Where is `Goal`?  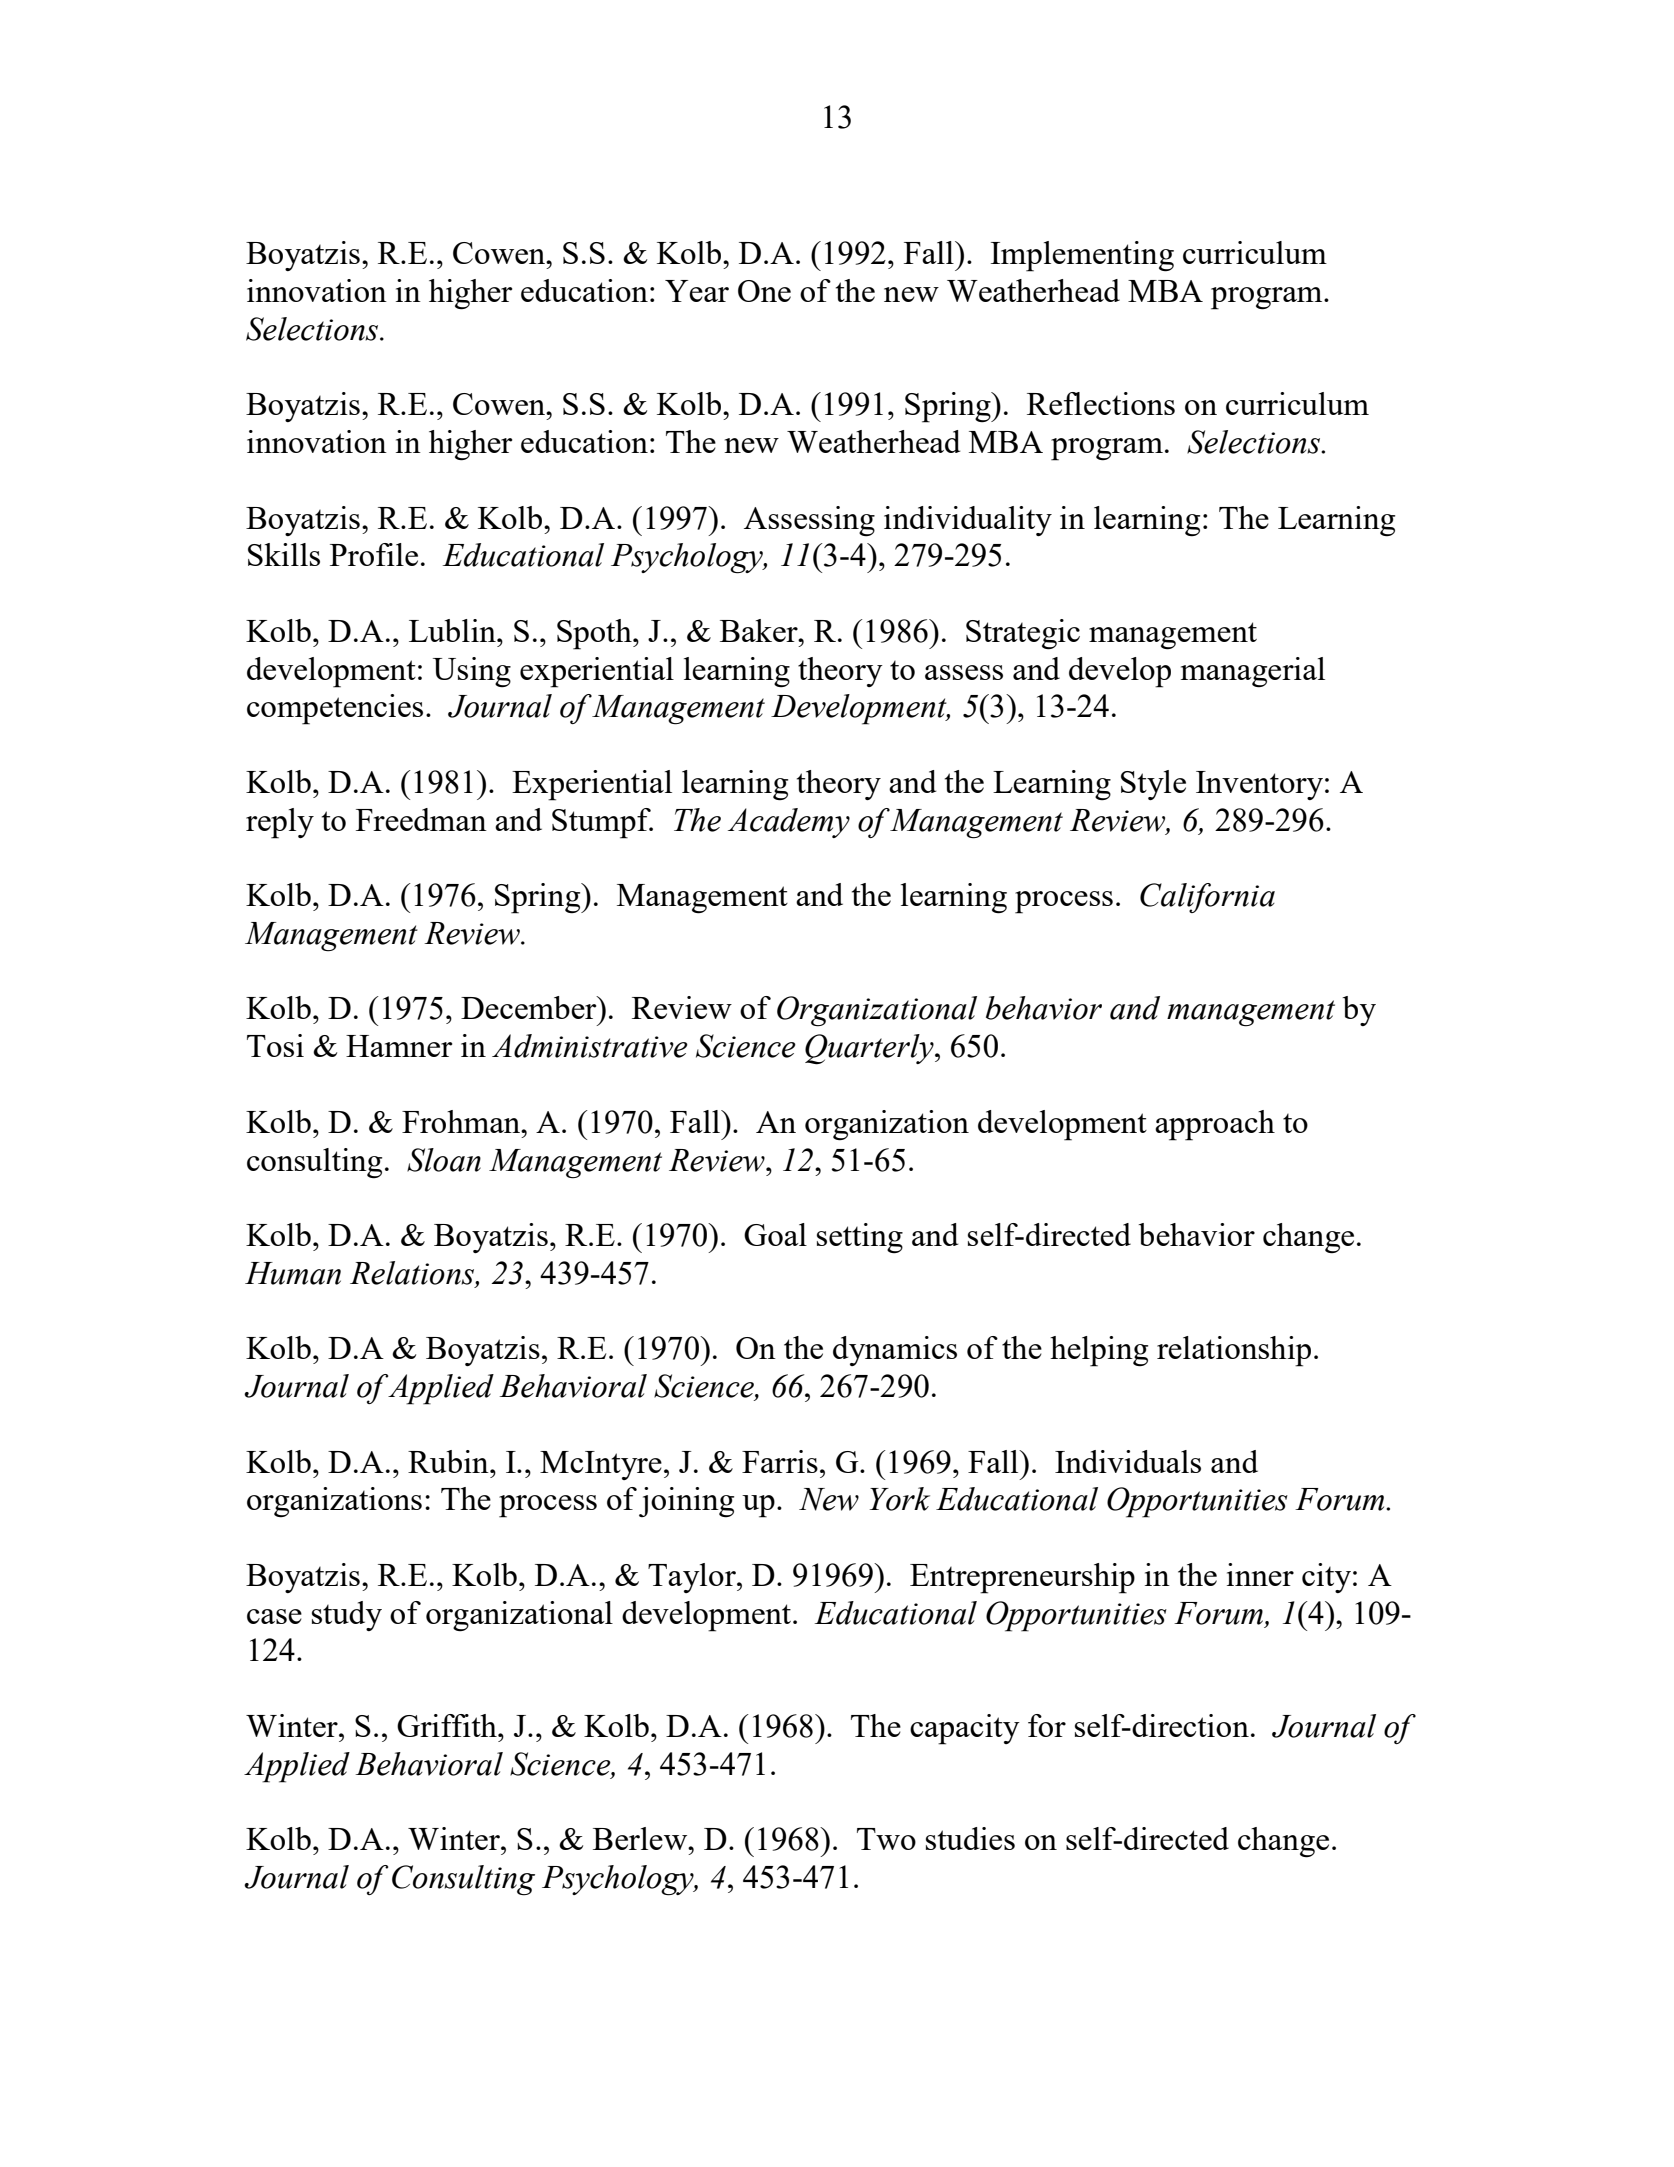 Goal is located at coordinates (775, 1234).
